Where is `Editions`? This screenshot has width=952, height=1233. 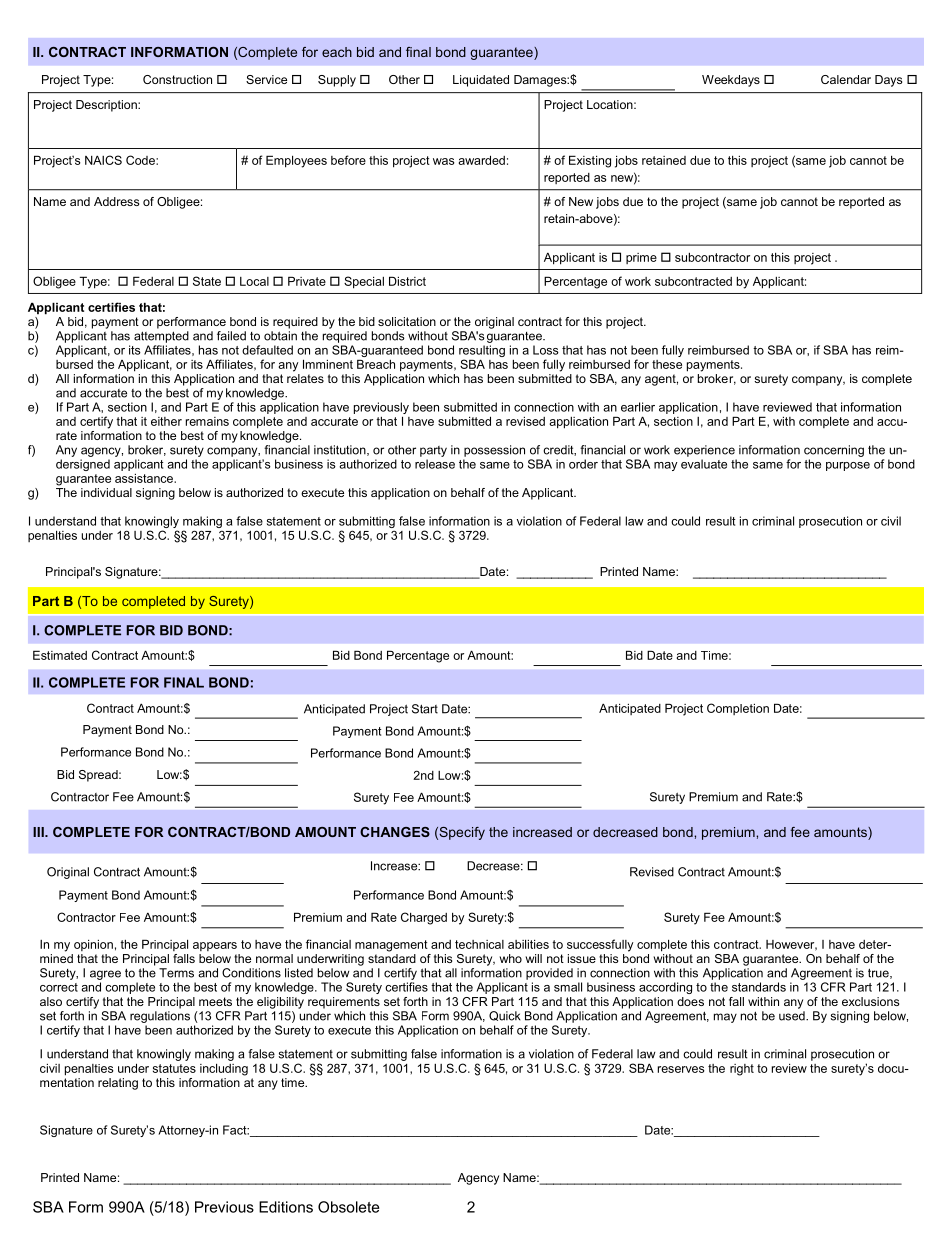 Editions is located at coordinates (286, 1207).
